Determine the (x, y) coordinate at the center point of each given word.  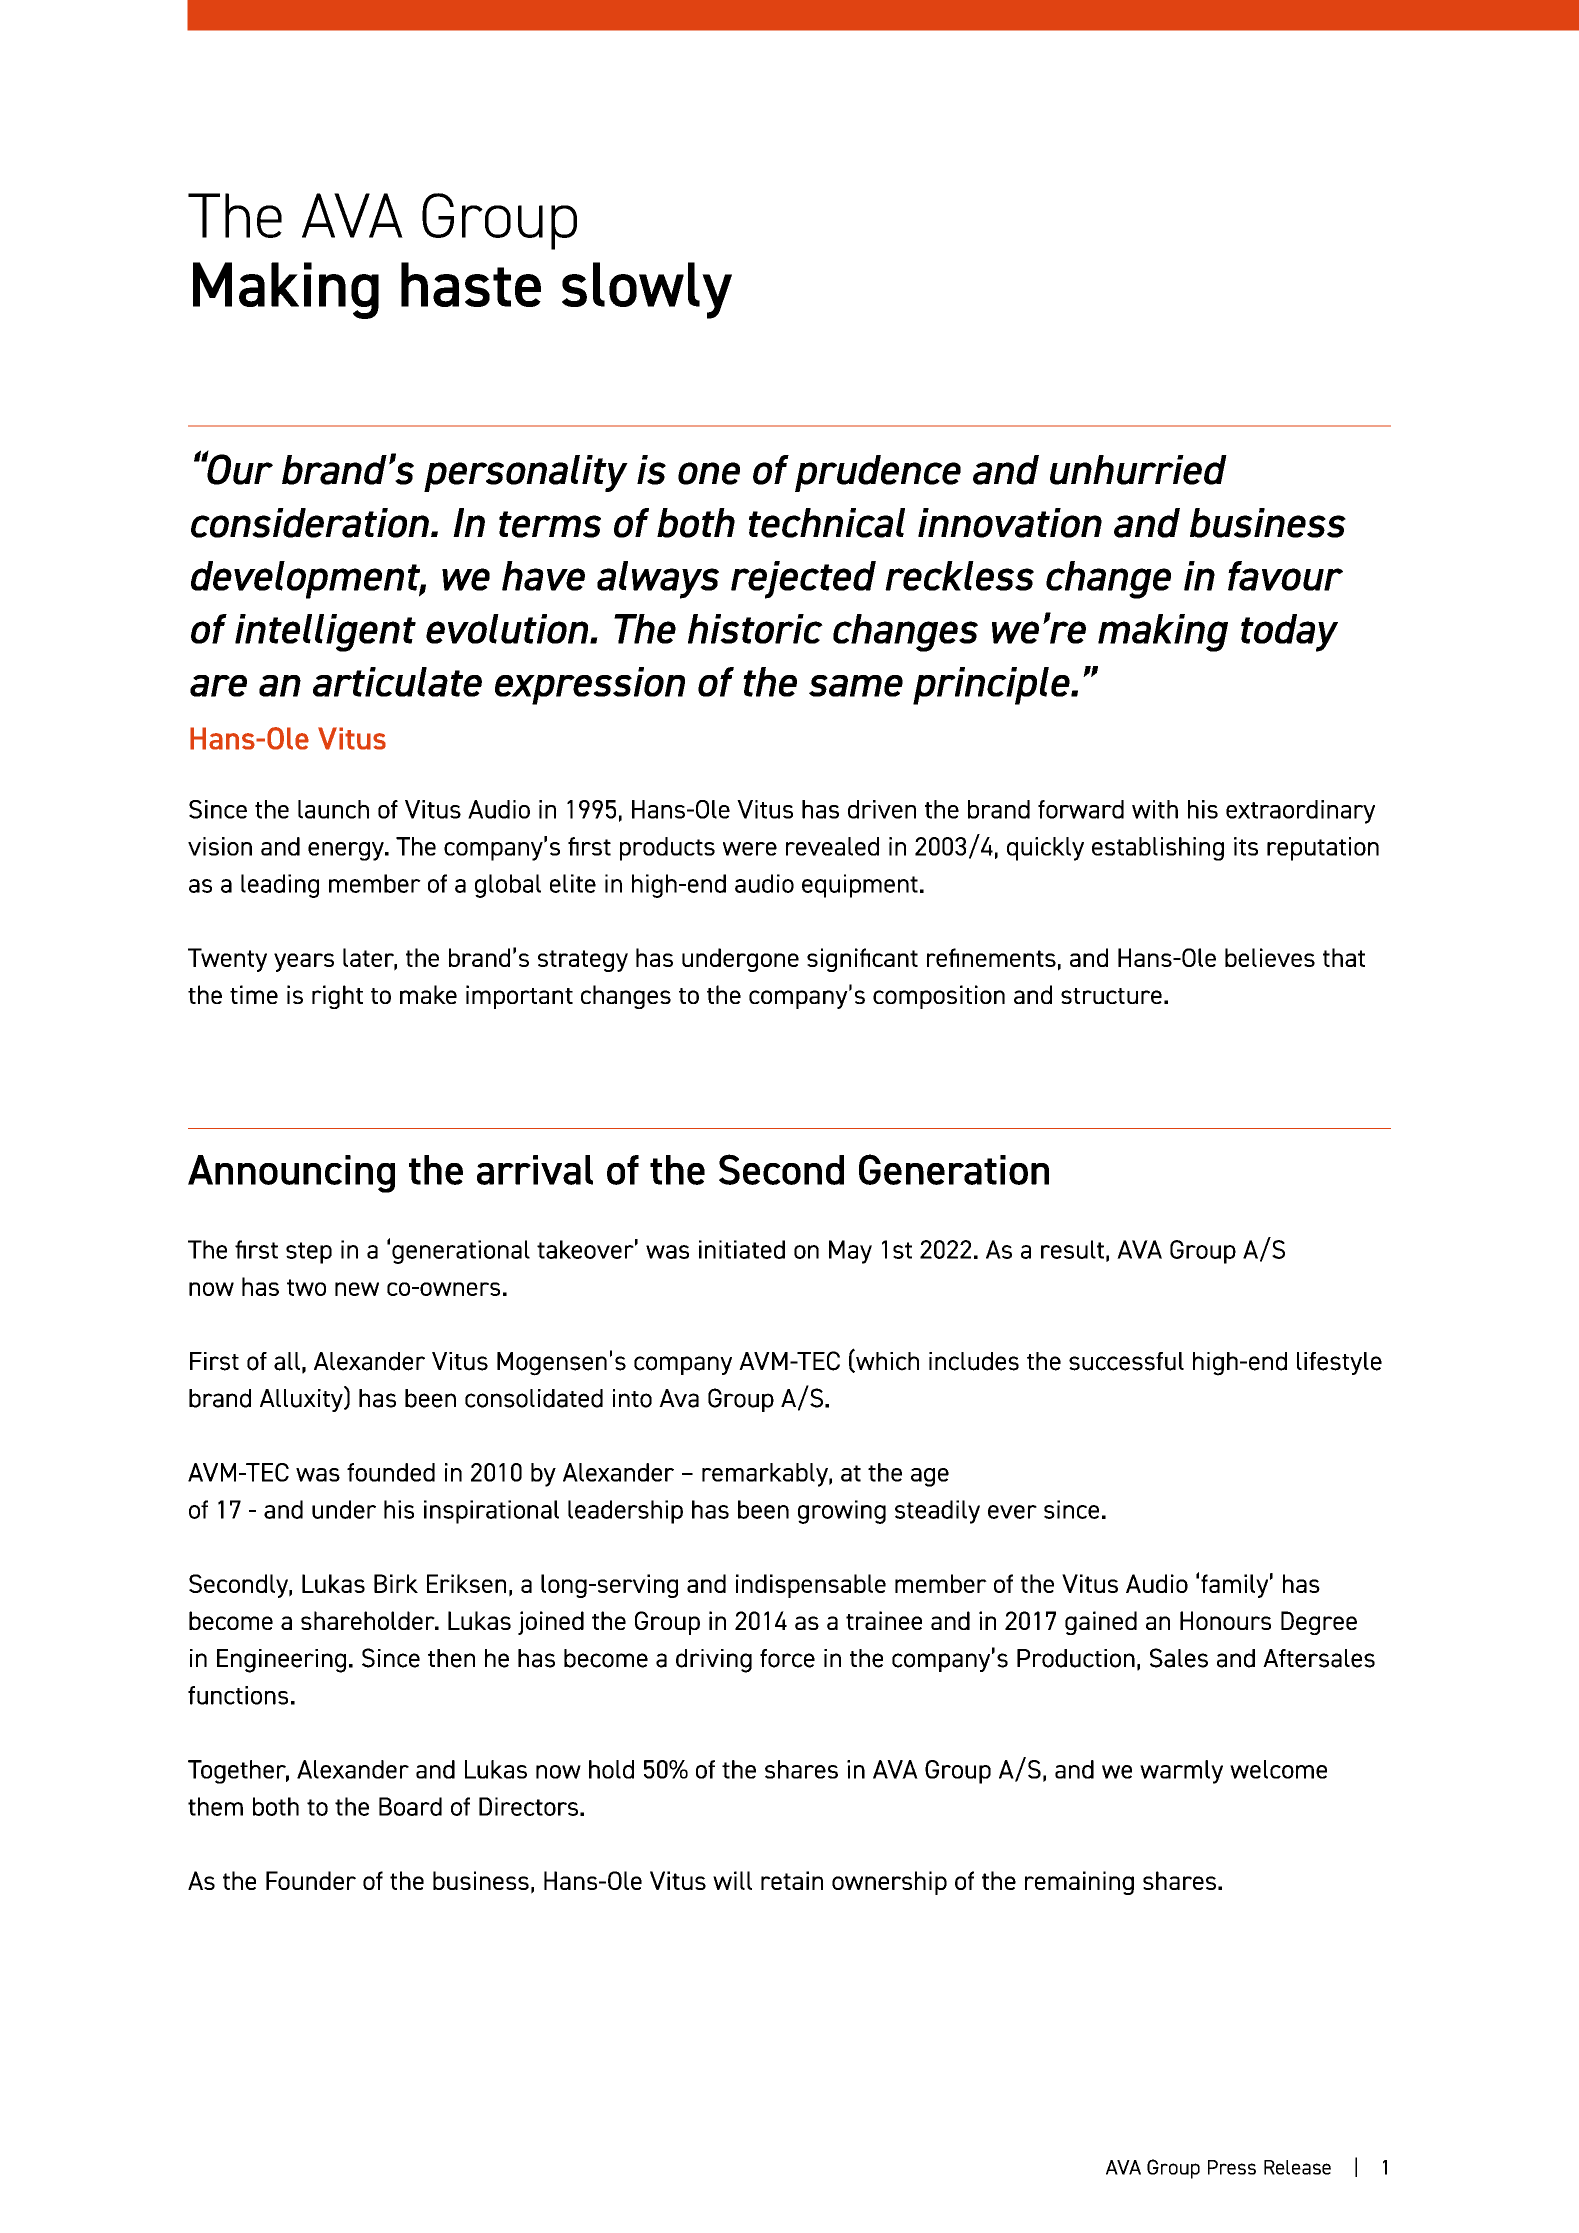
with (1155, 809)
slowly (647, 290)
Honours (1225, 1620)
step (309, 1253)
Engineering (281, 1661)
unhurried (1138, 470)
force (787, 1658)
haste (471, 284)
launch (333, 809)
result (1072, 1249)
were (750, 849)
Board (410, 1806)
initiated (742, 1249)
